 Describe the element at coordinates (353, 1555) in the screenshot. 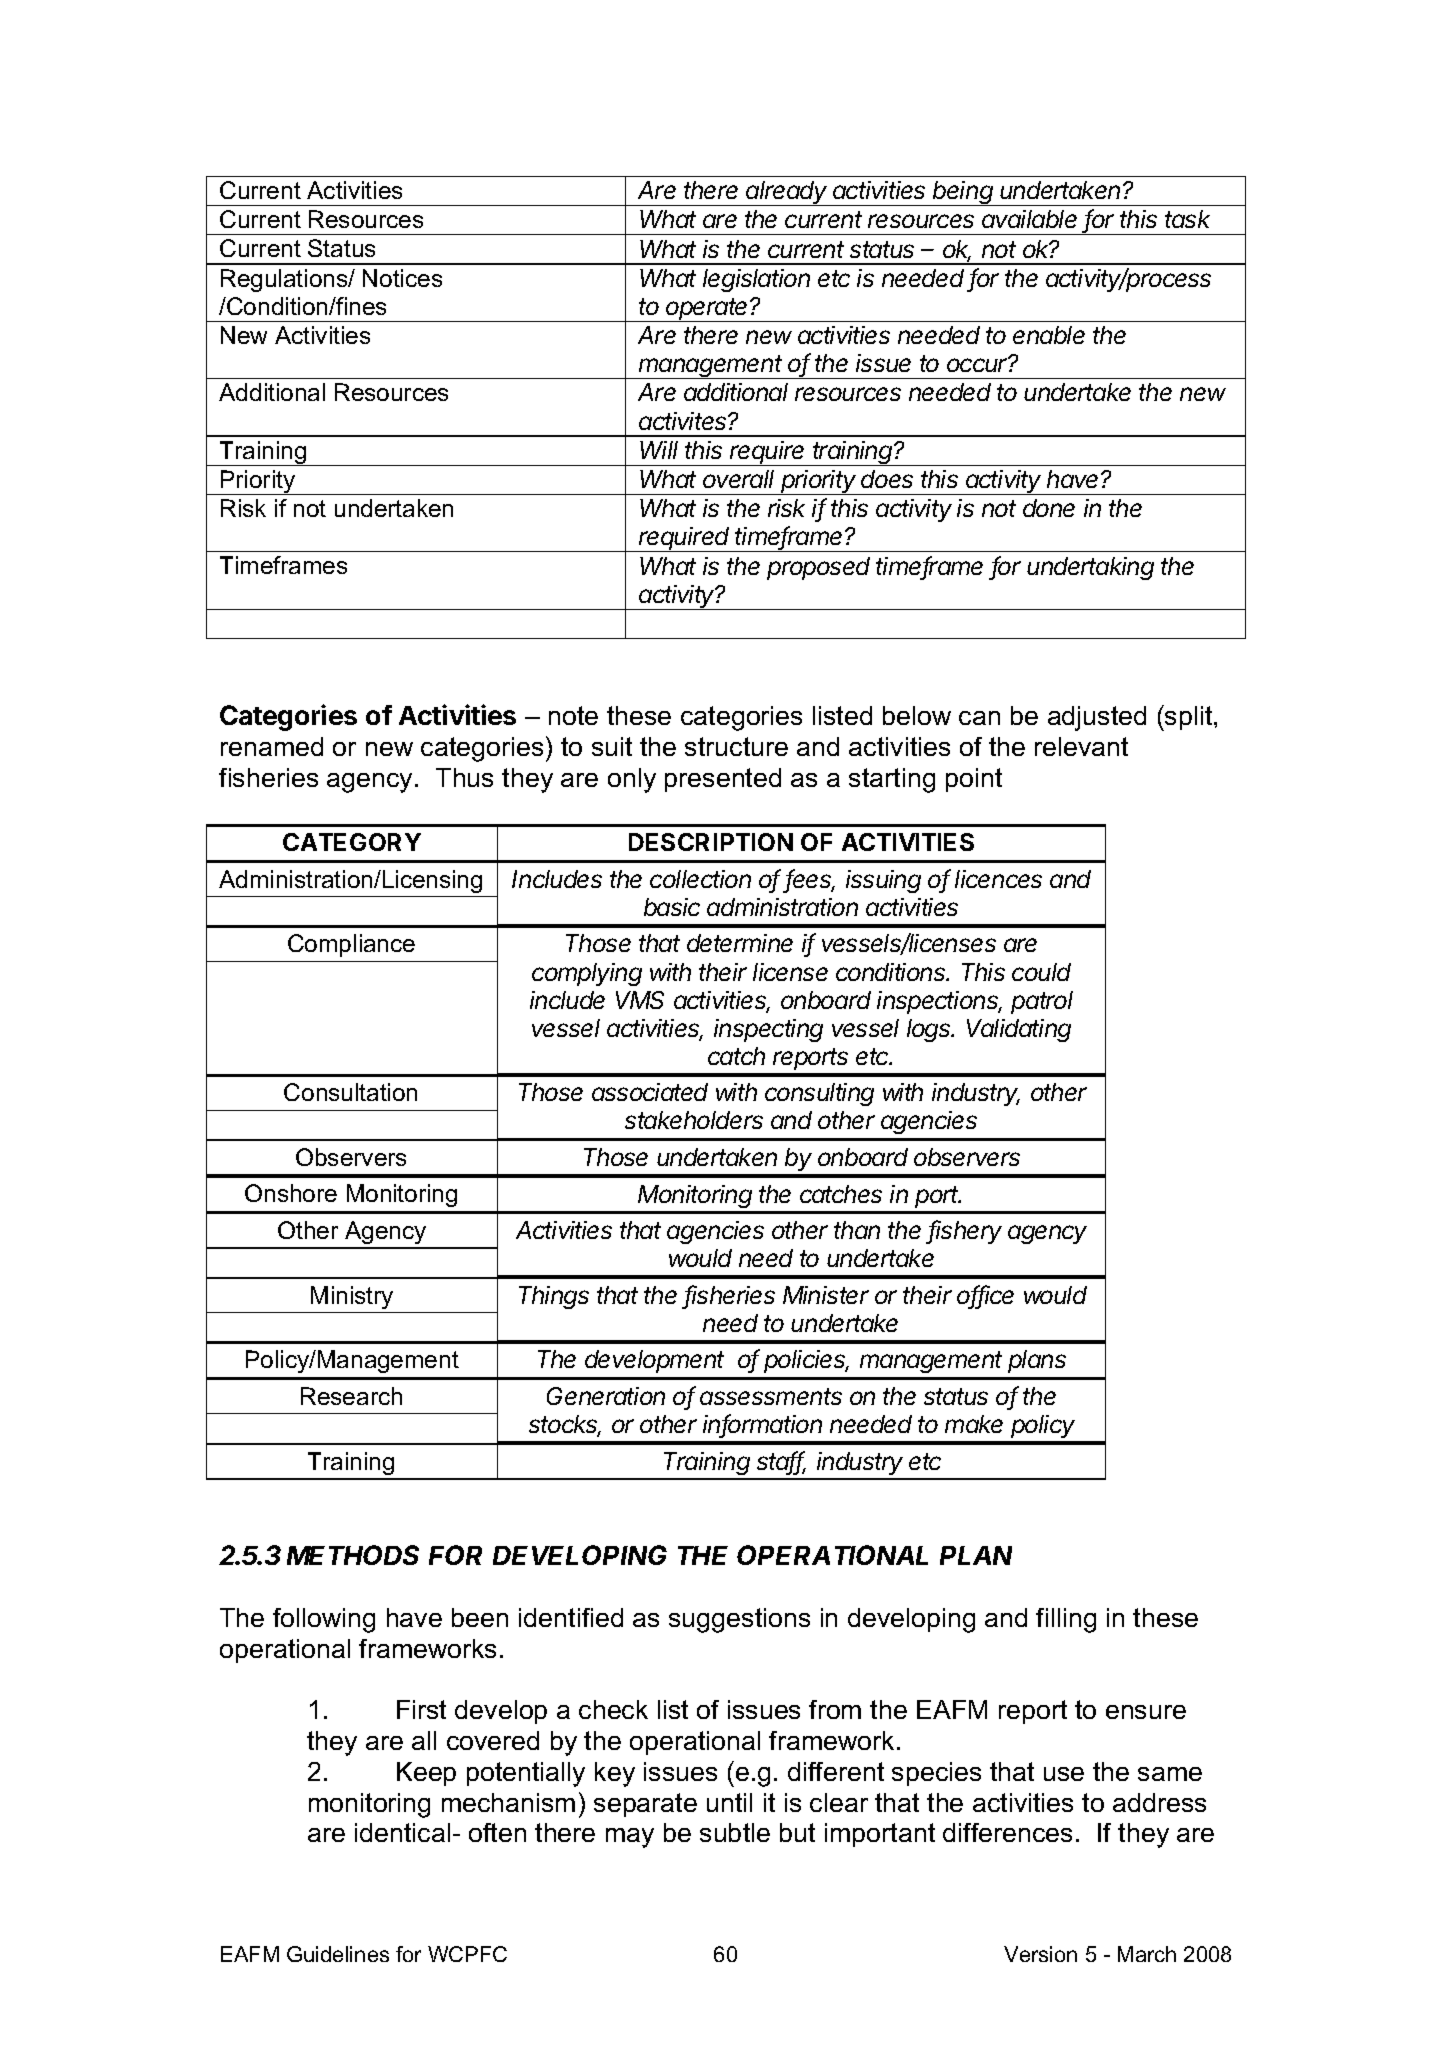

I see `METHODS` at that location.
